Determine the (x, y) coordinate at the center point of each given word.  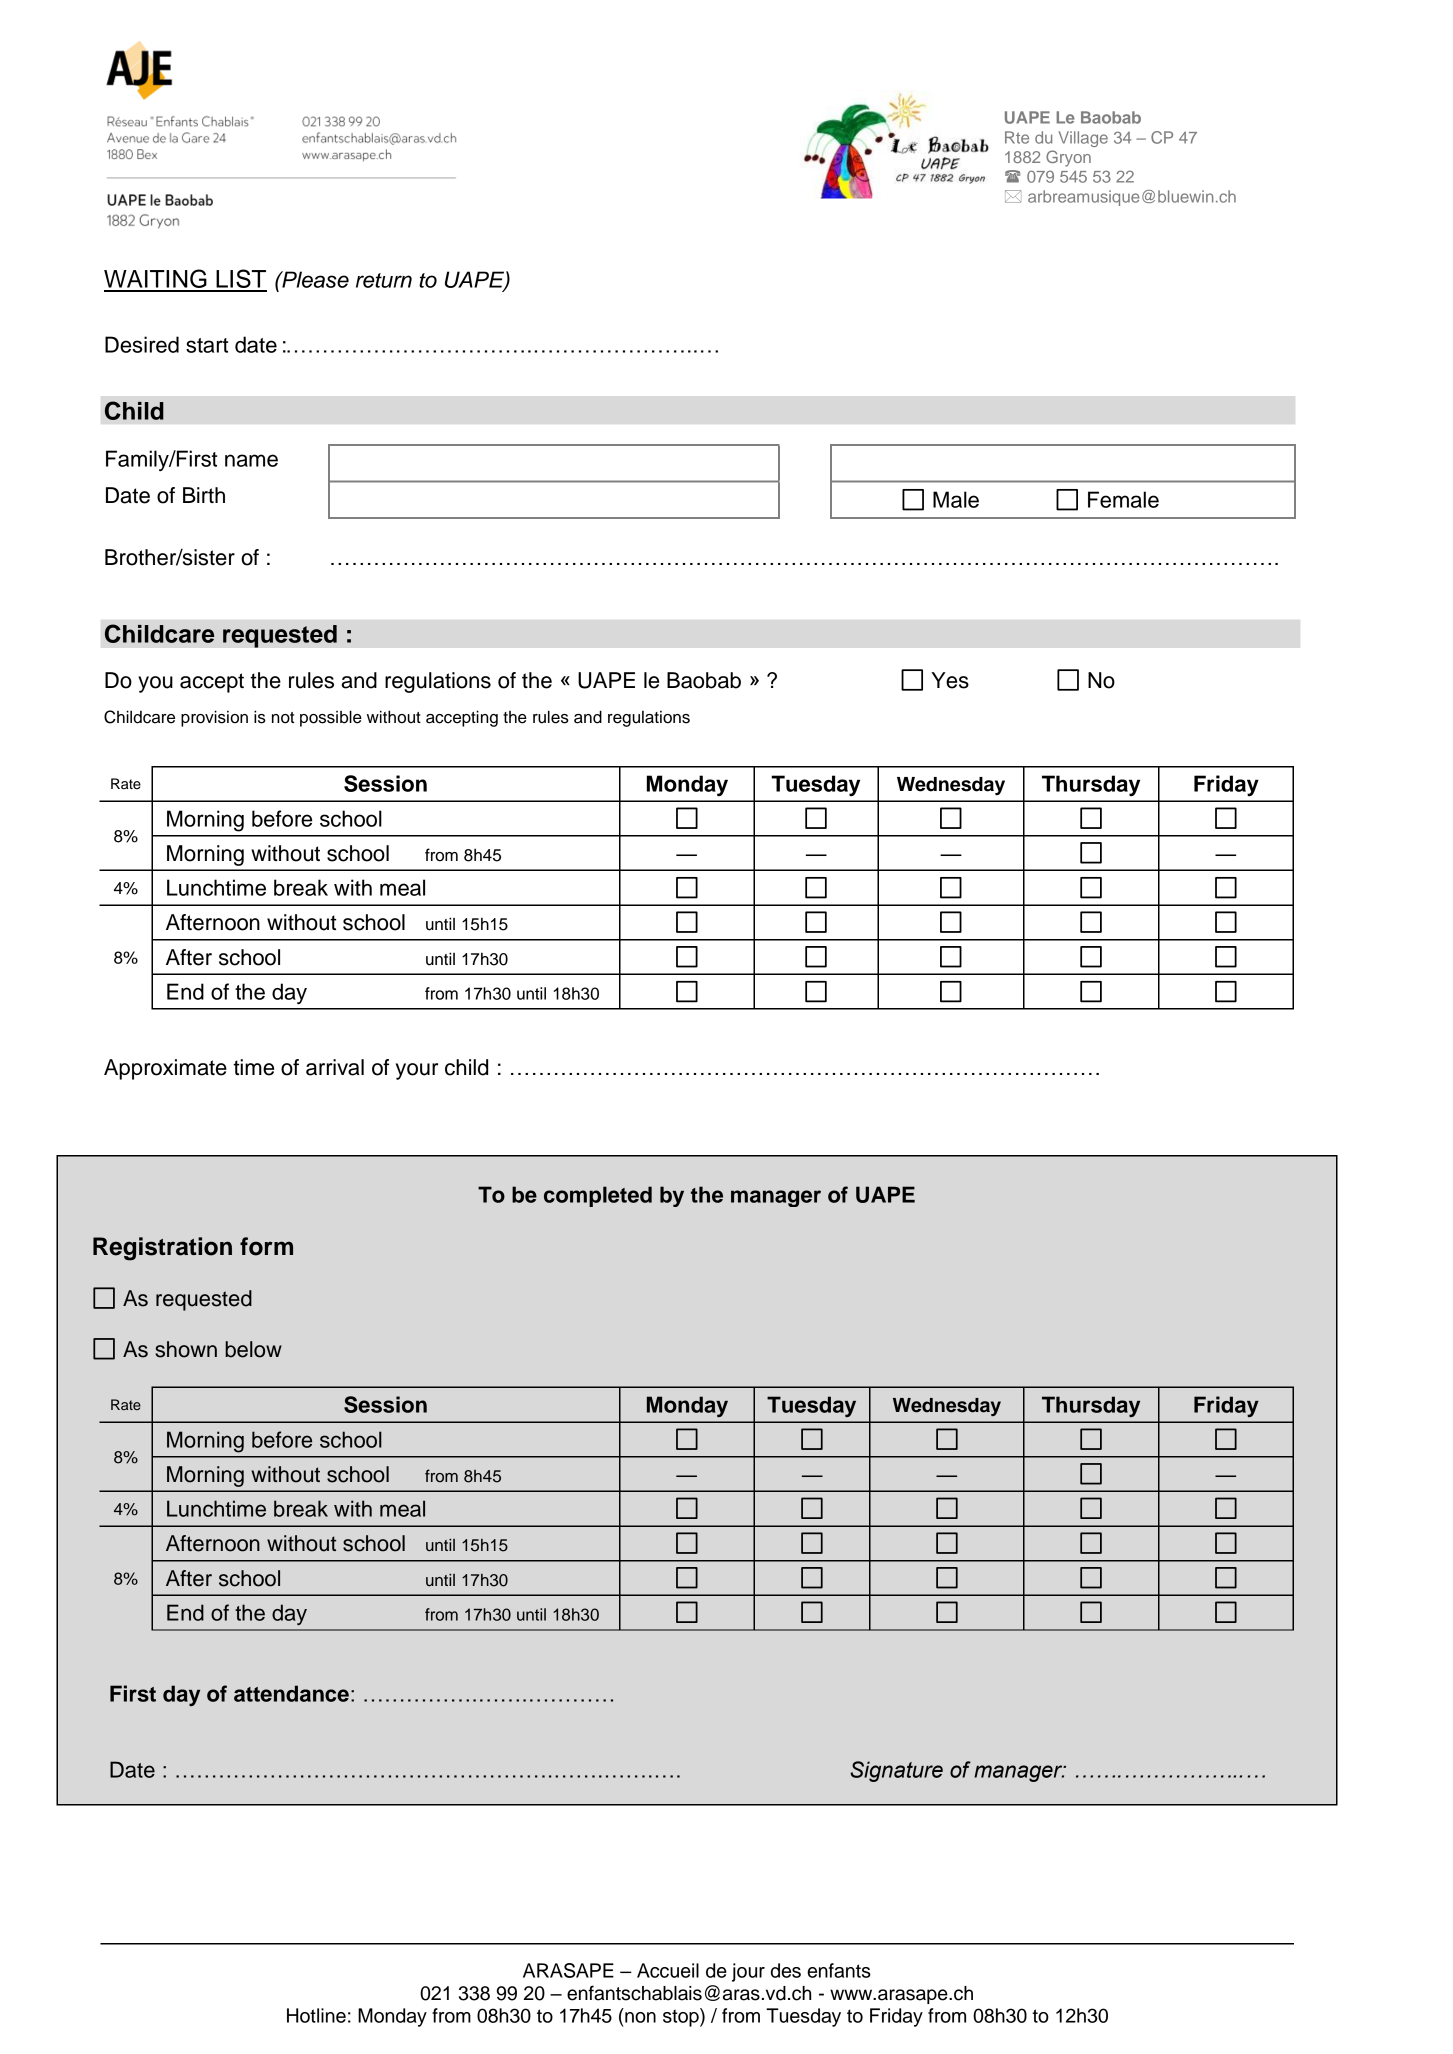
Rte (1017, 137)
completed (598, 1196)
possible (331, 718)
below (253, 1349)
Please (314, 279)
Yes (950, 680)
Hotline (316, 2015)
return (384, 280)
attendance (291, 1693)
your (417, 1071)
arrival (335, 1067)
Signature (896, 1771)
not (283, 718)
